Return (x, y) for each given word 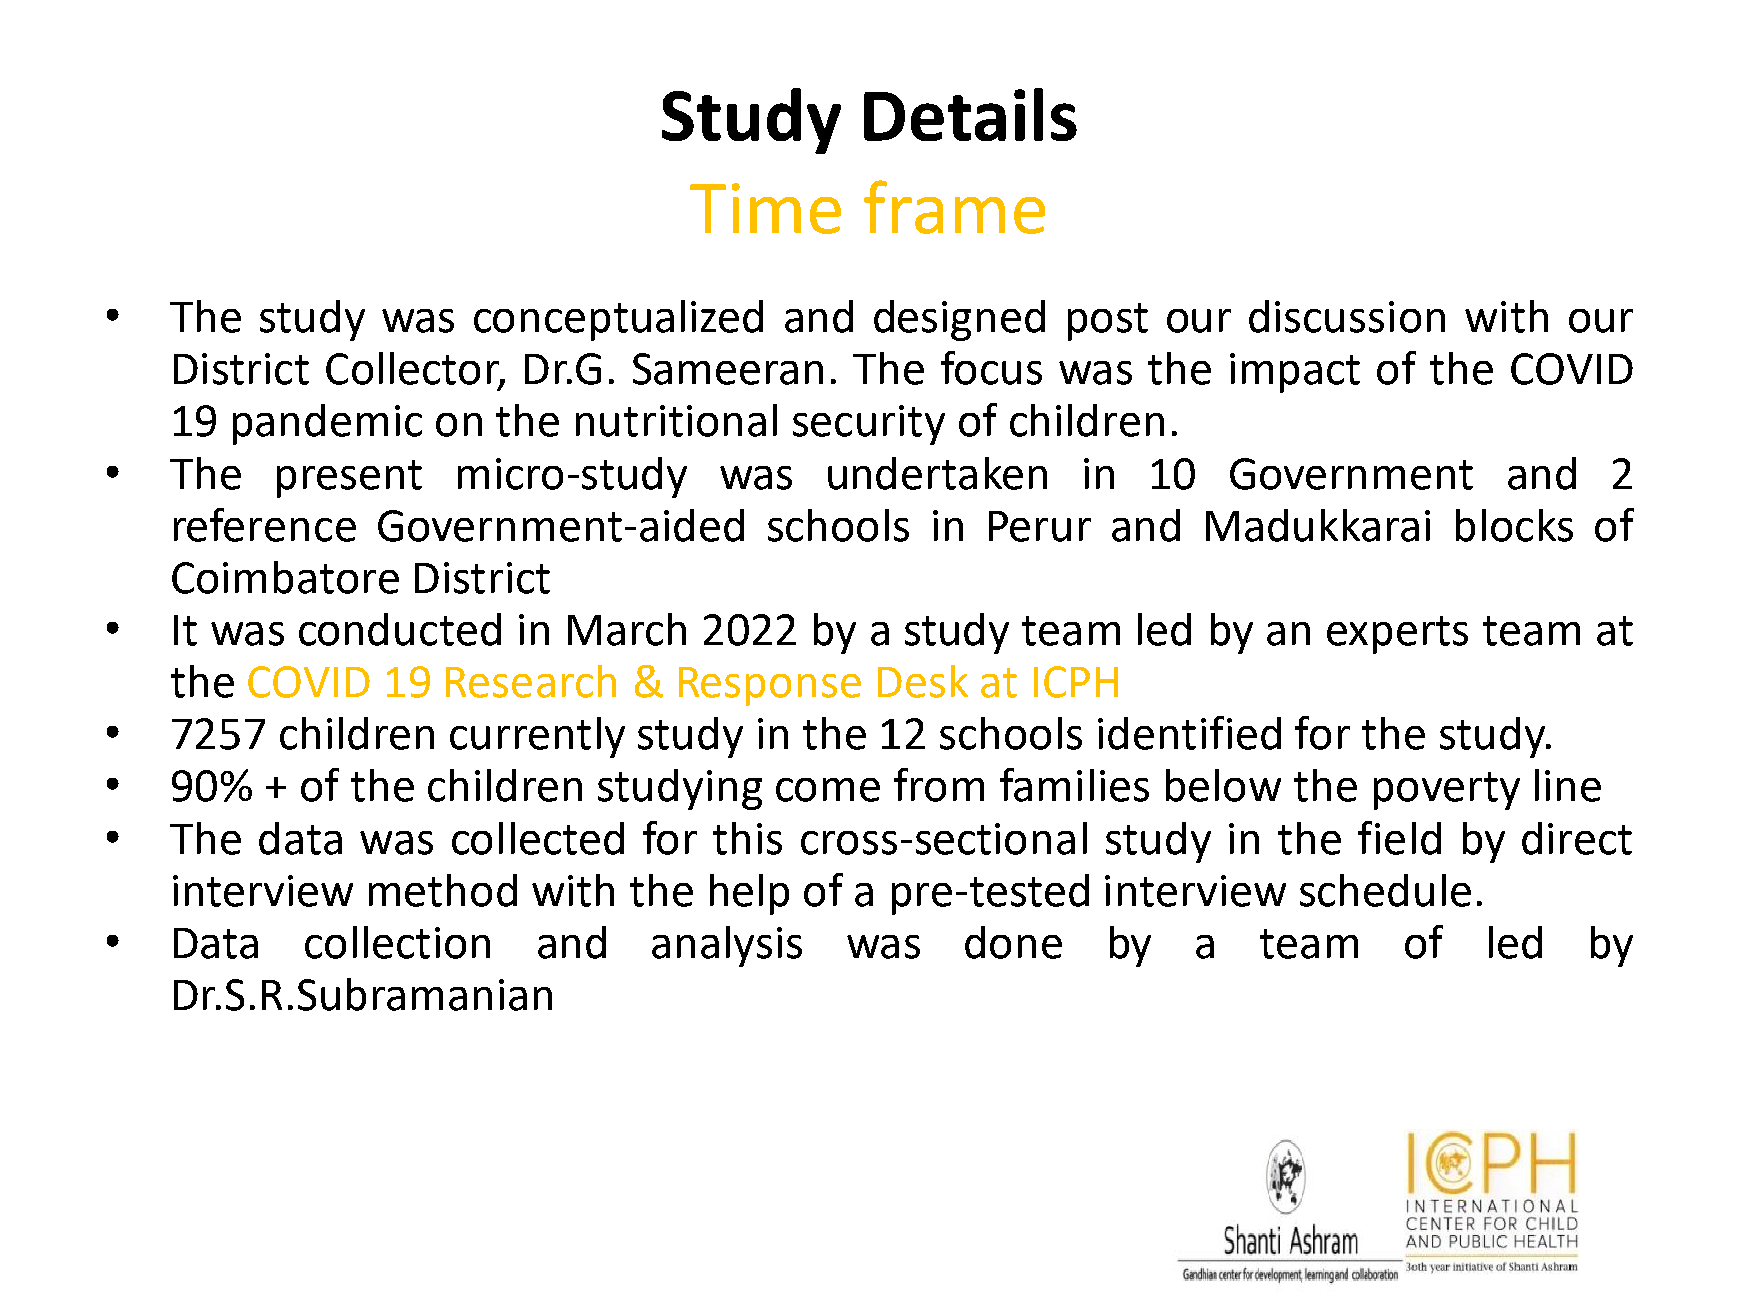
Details (970, 114)
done (1013, 942)
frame (954, 207)
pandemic (327, 424)
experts (1397, 635)
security (869, 425)
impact (1295, 373)
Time (765, 208)
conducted (400, 629)
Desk (923, 681)
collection (397, 942)
